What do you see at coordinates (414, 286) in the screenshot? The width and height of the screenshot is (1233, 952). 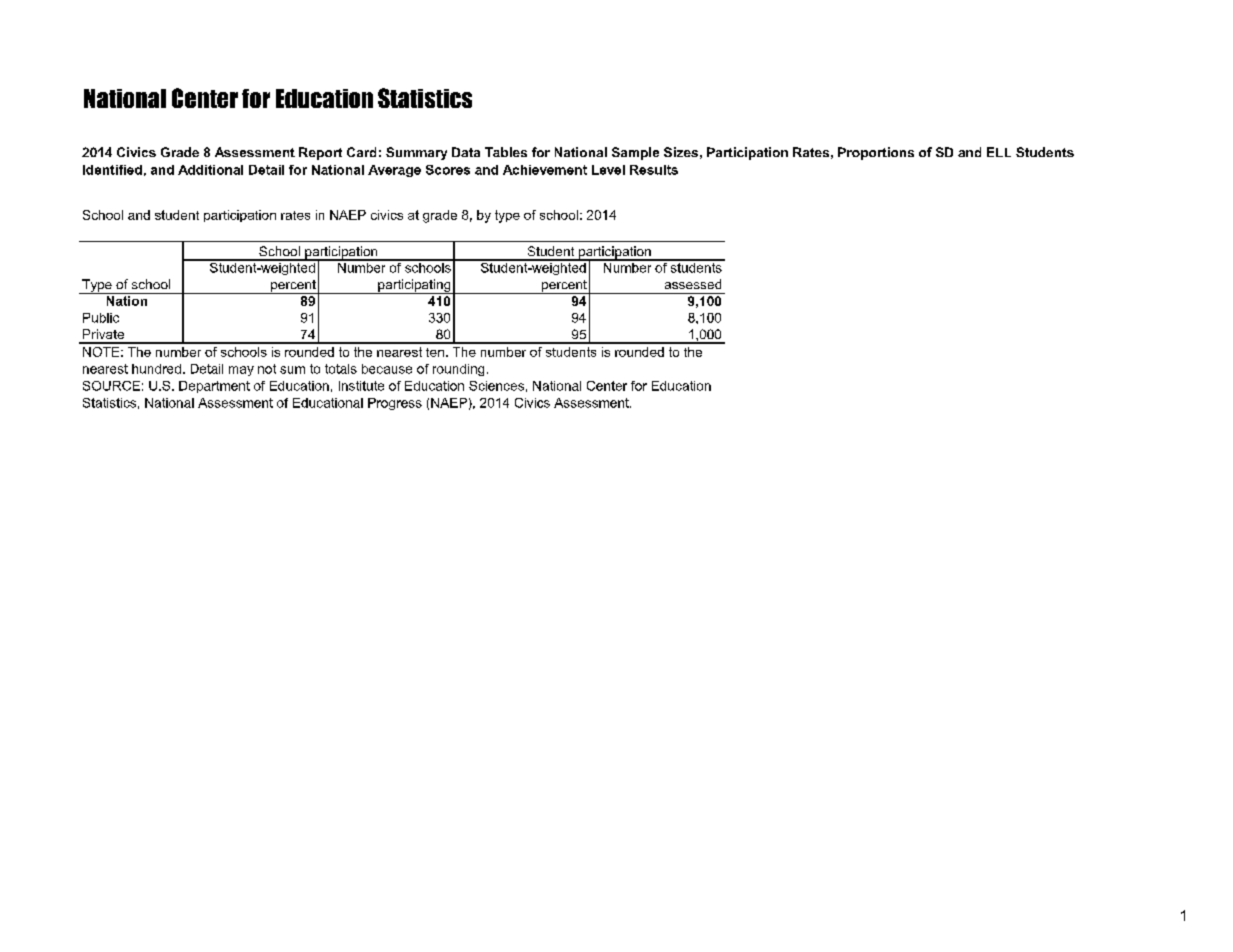 I see `participating` at bounding box center [414, 286].
